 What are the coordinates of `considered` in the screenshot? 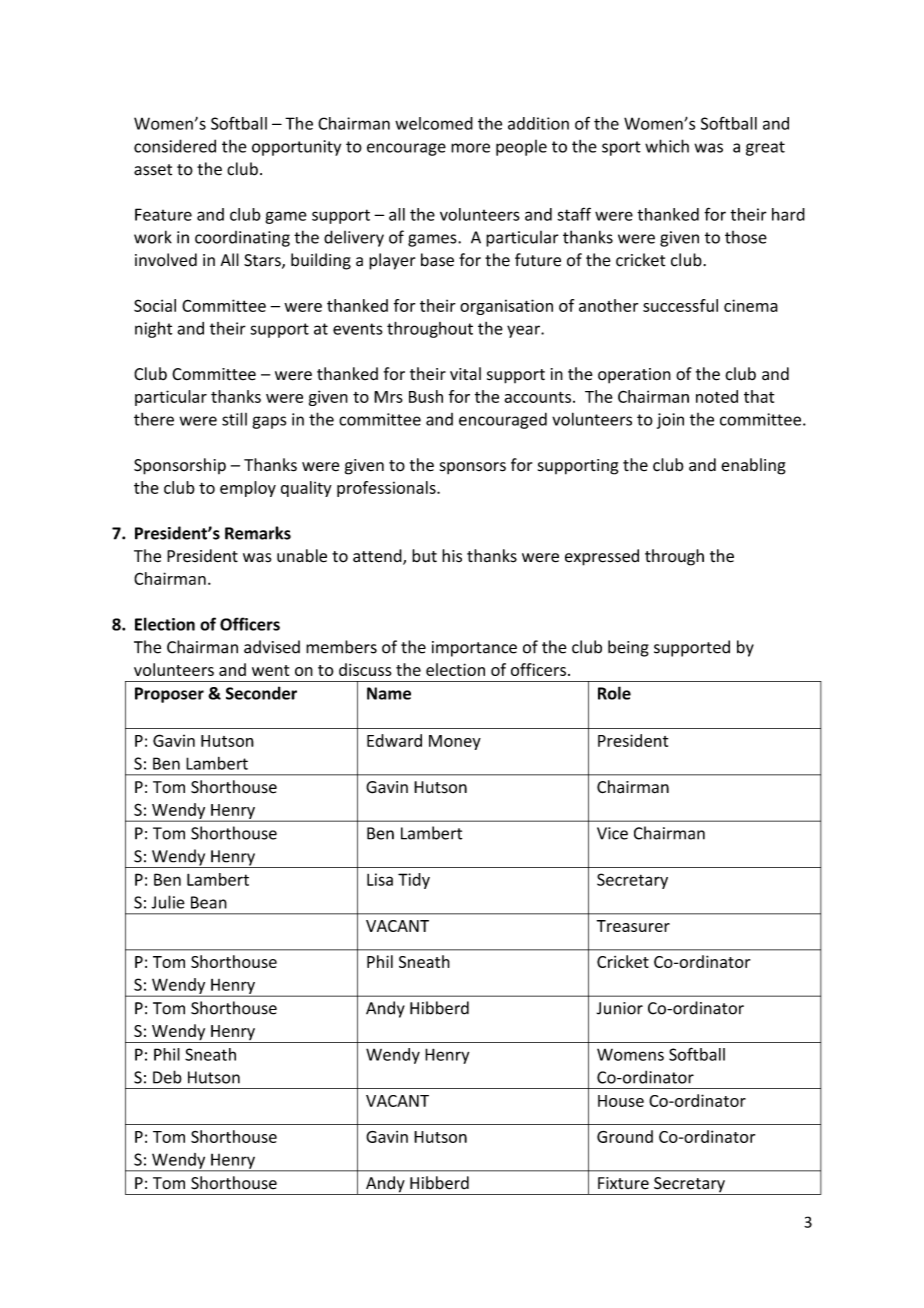 It's located at (175, 146).
